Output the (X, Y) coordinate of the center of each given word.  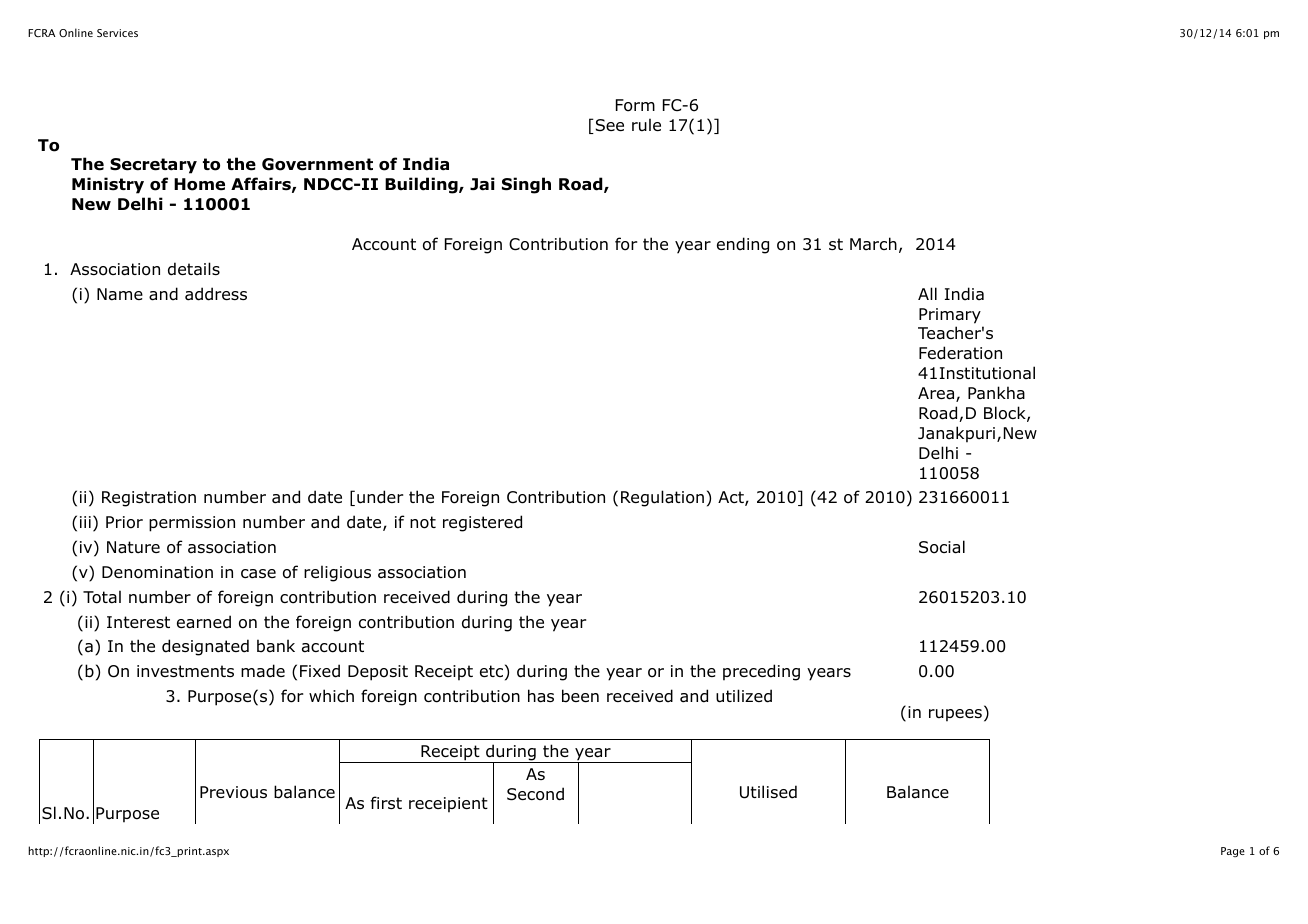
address (216, 294)
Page (1233, 852)
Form (635, 105)
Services (117, 33)
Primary (950, 316)
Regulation (662, 498)
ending (743, 245)
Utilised (768, 792)
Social (942, 547)
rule (646, 124)
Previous (233, 792)
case (258, 574)
